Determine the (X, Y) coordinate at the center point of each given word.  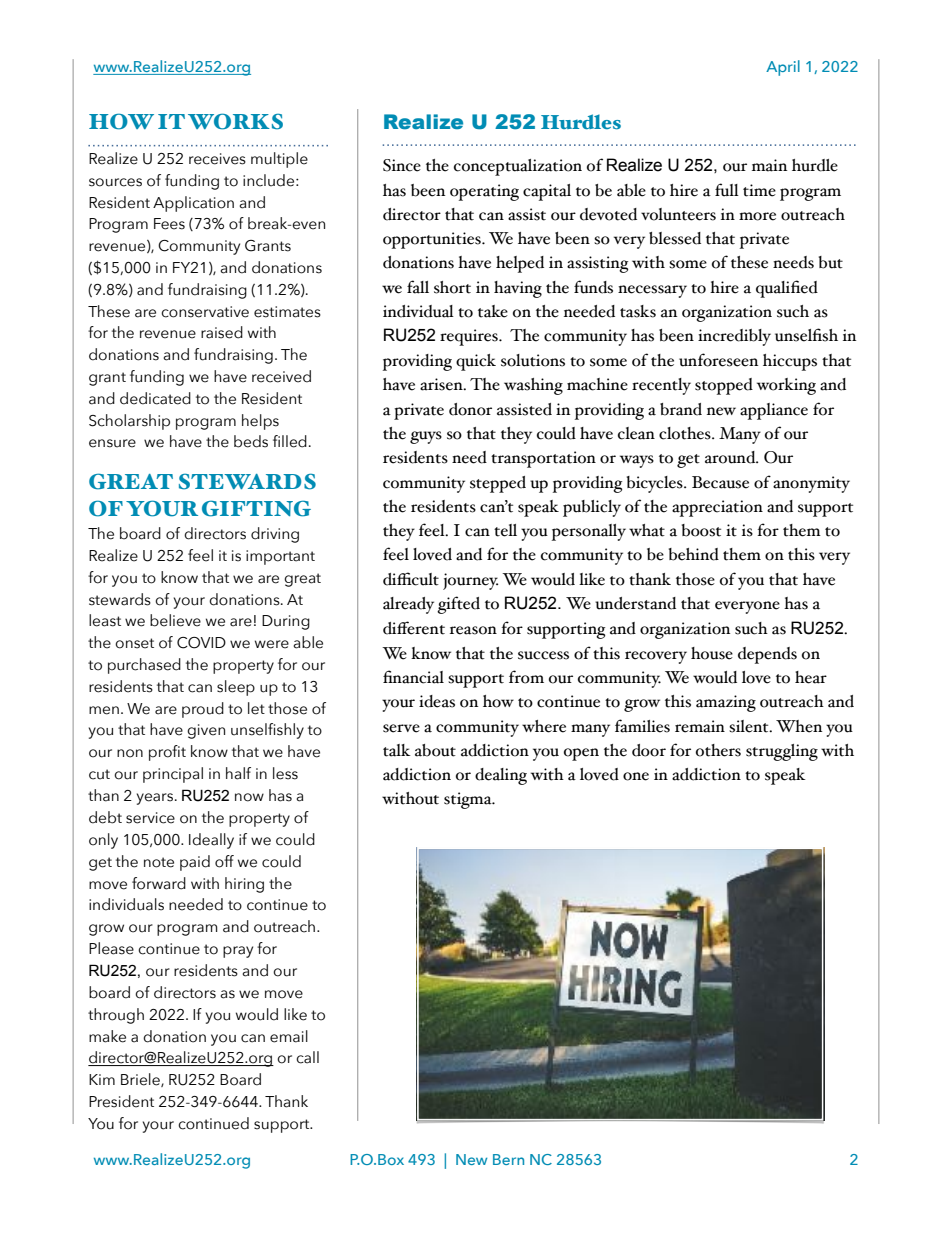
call (307, 1057)
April (783, 68)
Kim (102, 1079)
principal (173, 775)
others (718, 750)
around (731, 457)
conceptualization (518, 167)
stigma (469, 800)
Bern (508, 1159)
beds (251, 441)
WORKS (235, 121)
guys (426, 437)
